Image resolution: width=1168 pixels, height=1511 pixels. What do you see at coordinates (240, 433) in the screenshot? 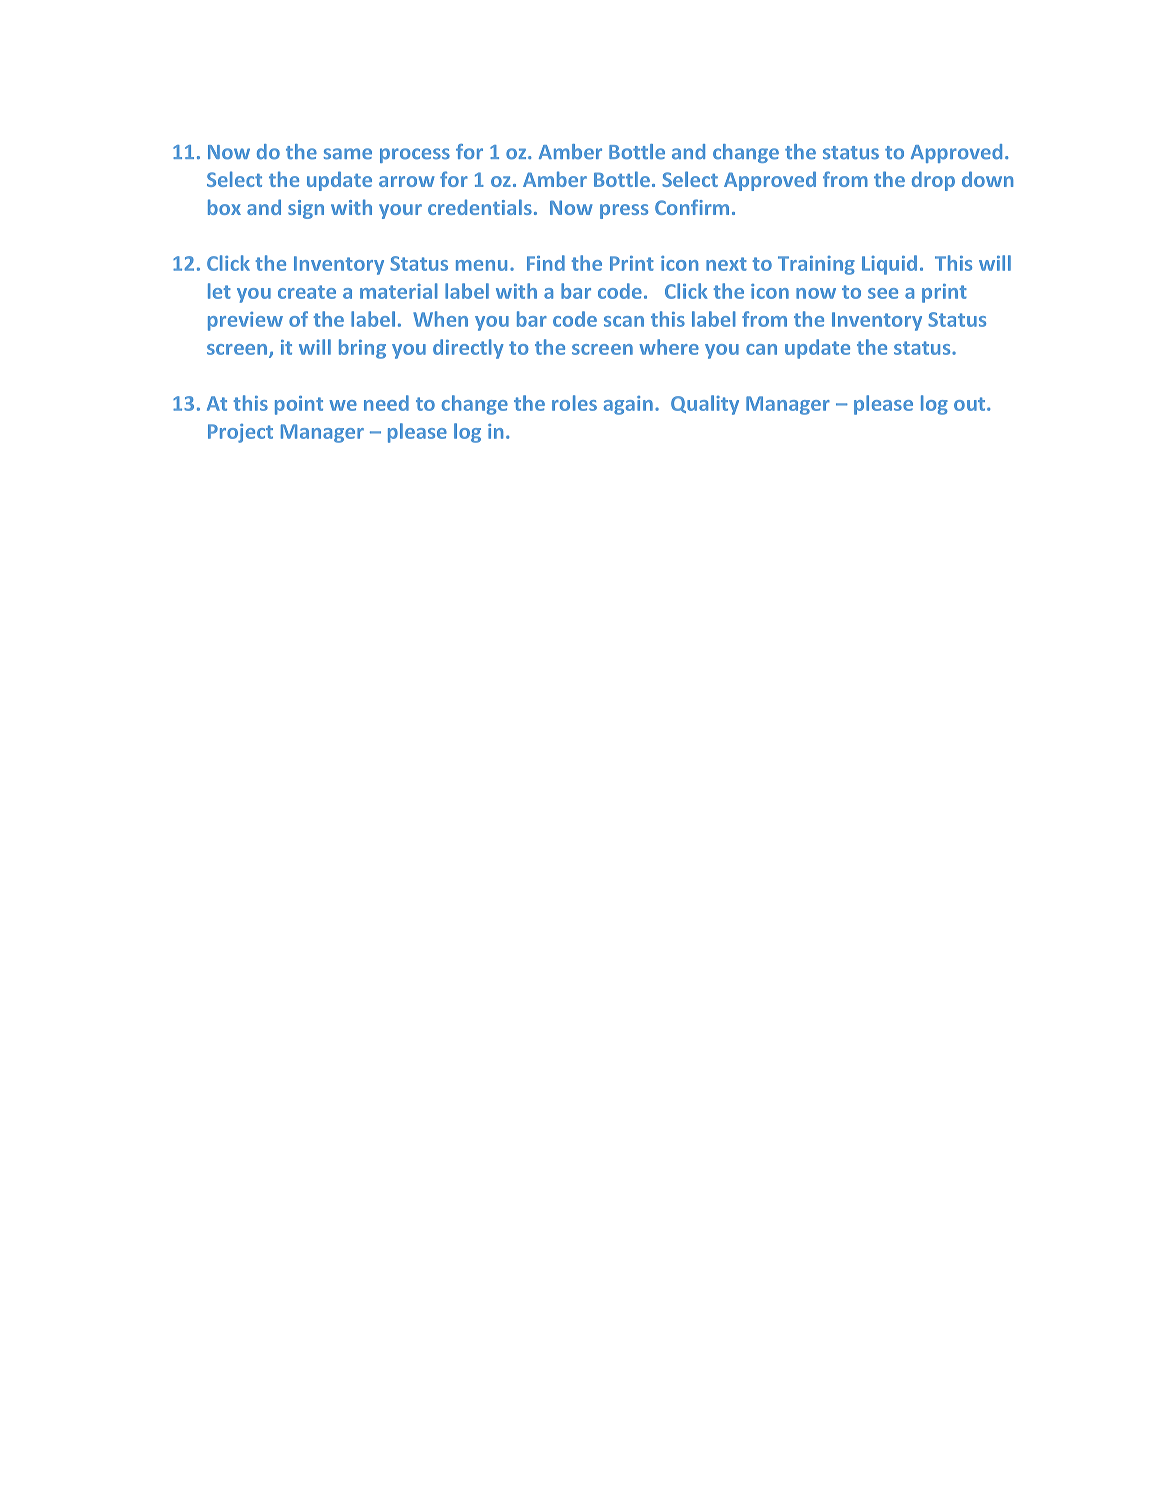
I see `Project` at bounding box center [240, 433].
